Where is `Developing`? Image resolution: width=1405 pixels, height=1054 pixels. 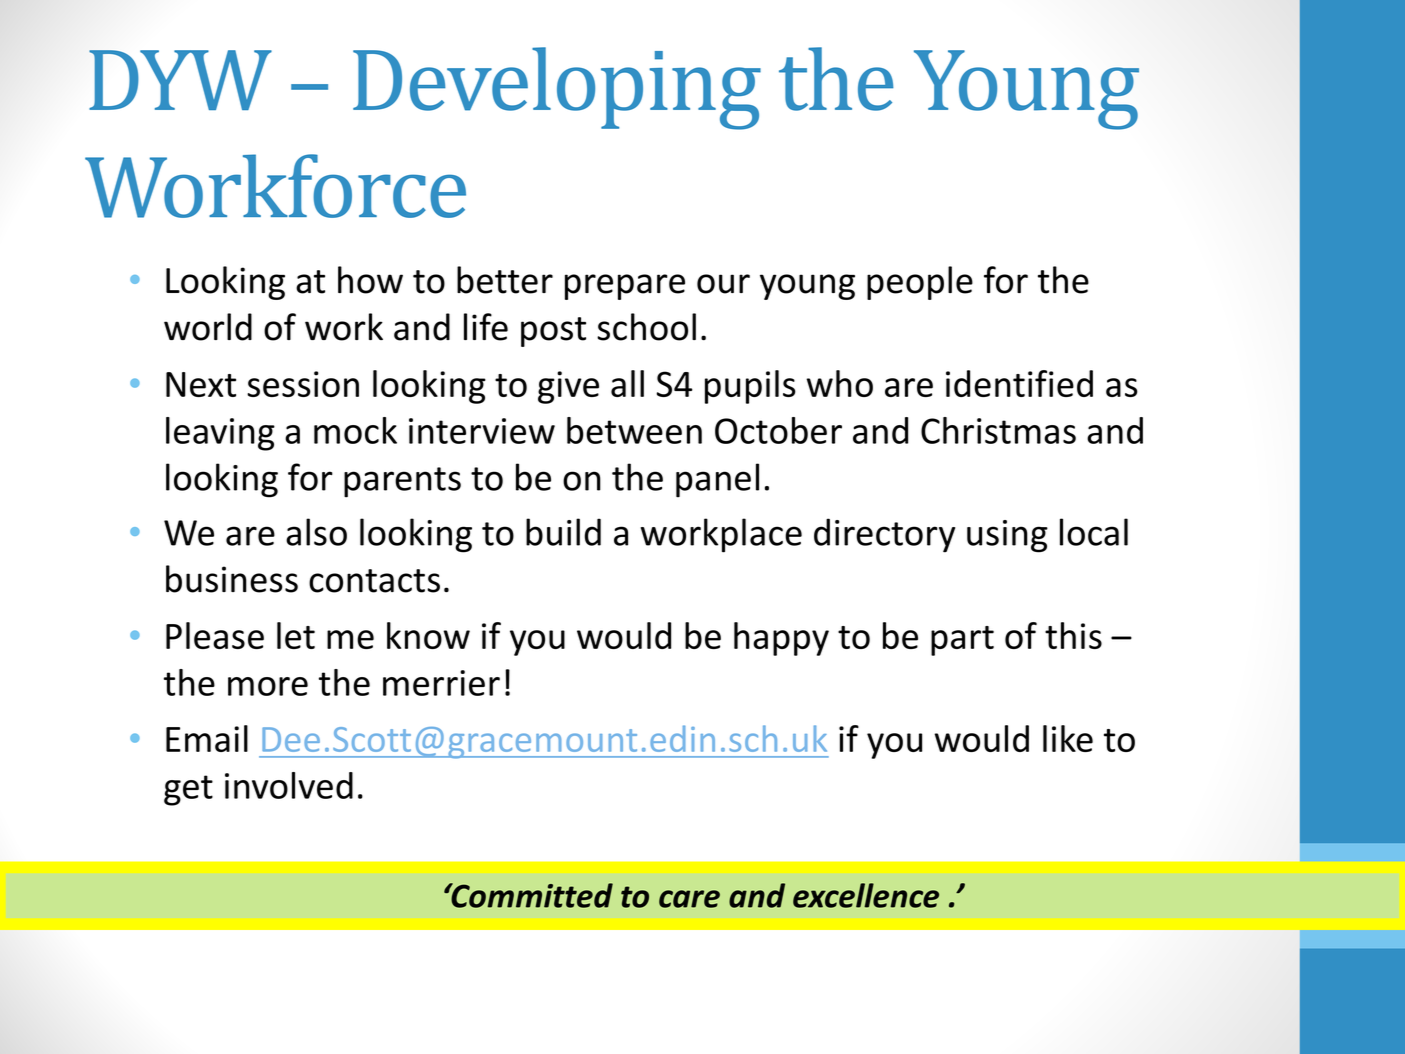 Developing is located at coordinates (557, 88).
